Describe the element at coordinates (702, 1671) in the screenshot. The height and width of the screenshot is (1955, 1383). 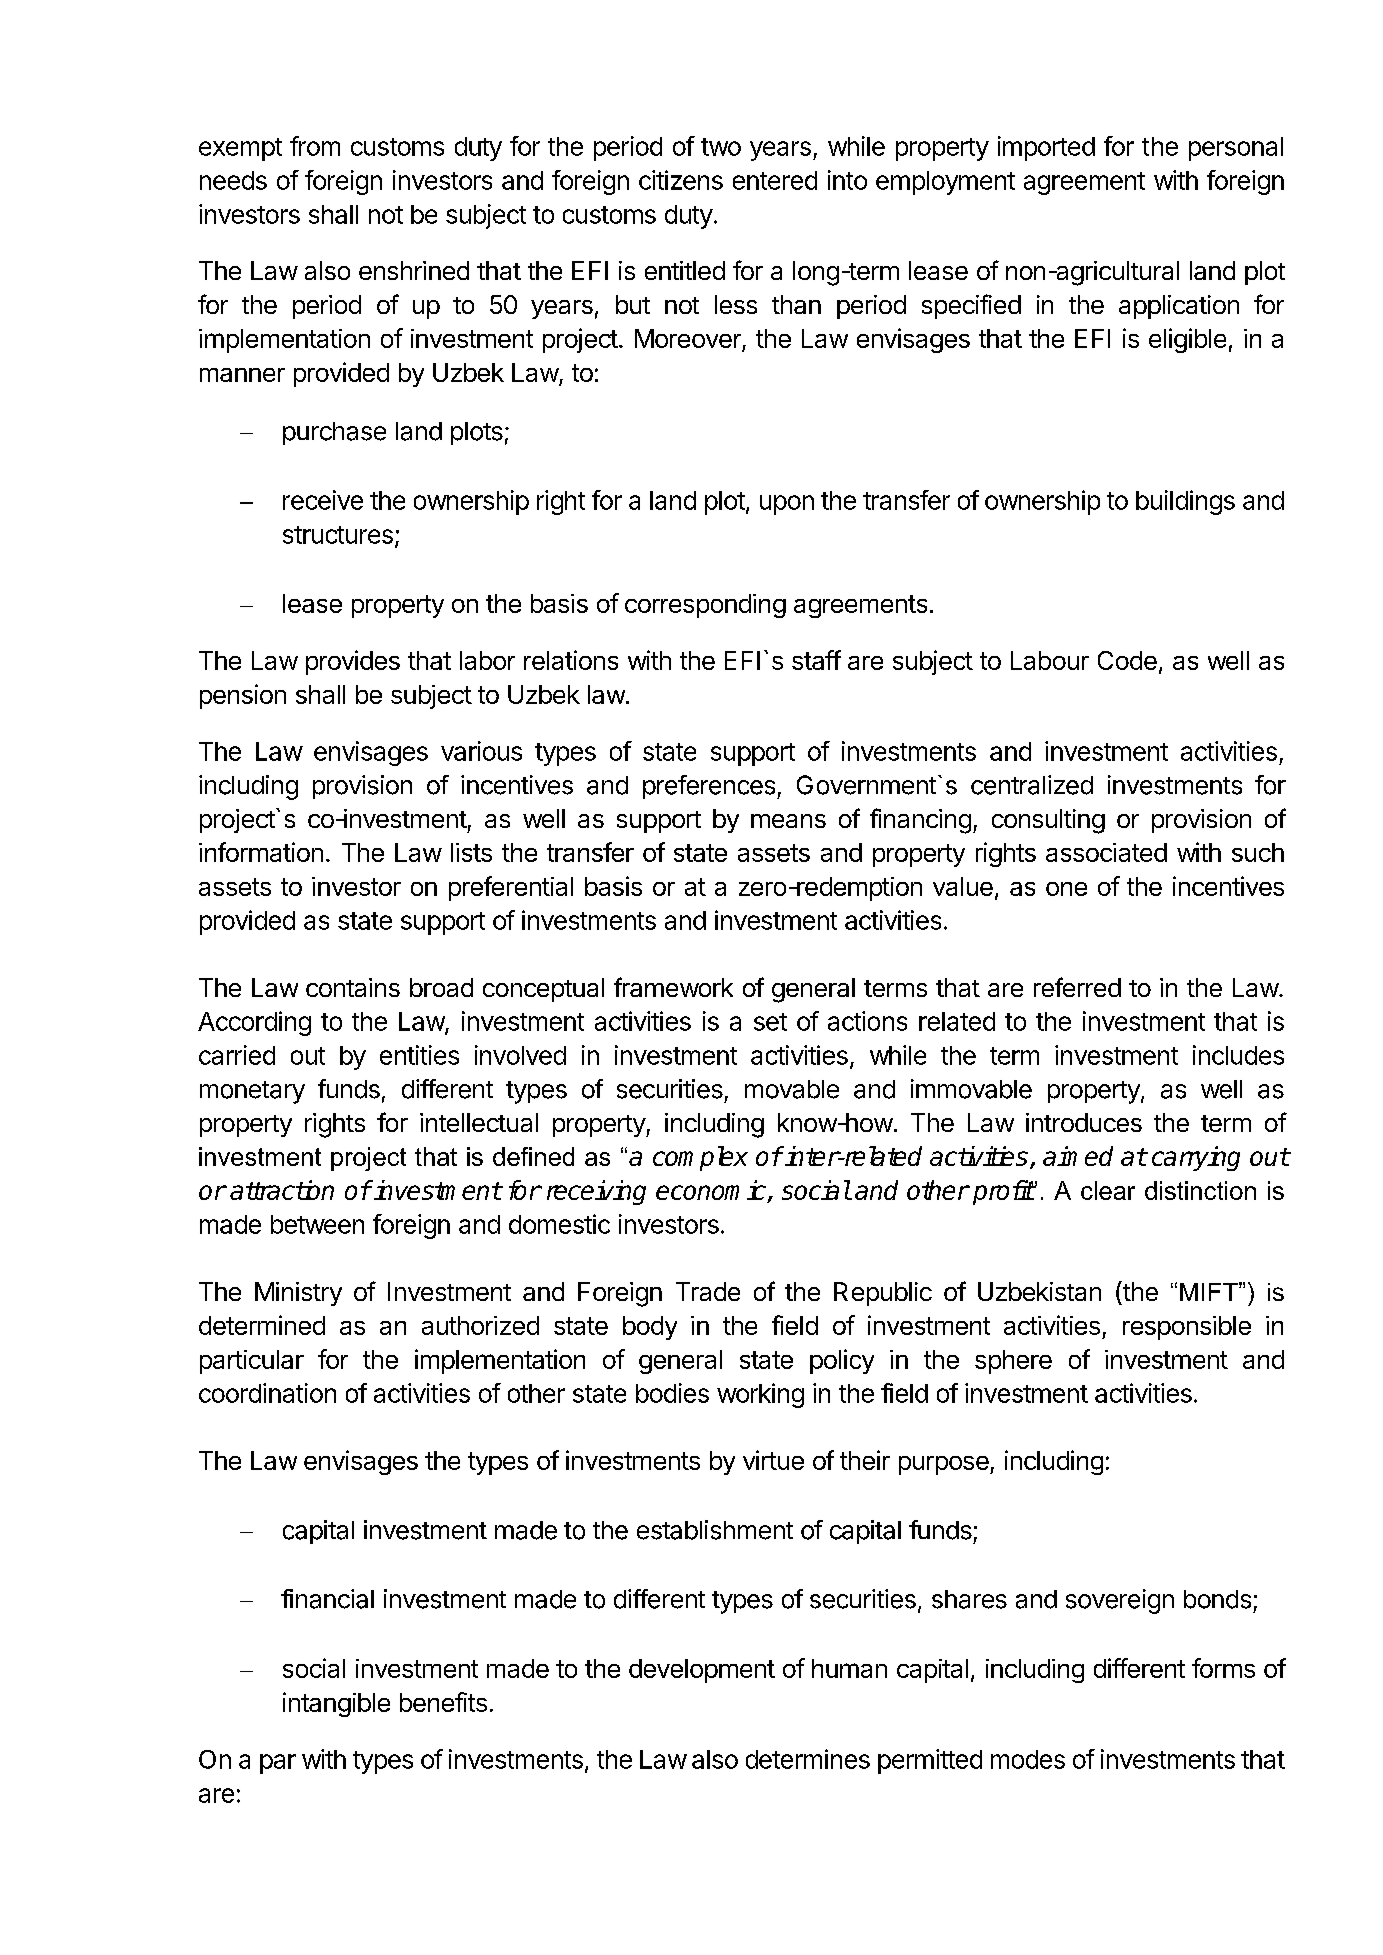
I see `development` at that location.
